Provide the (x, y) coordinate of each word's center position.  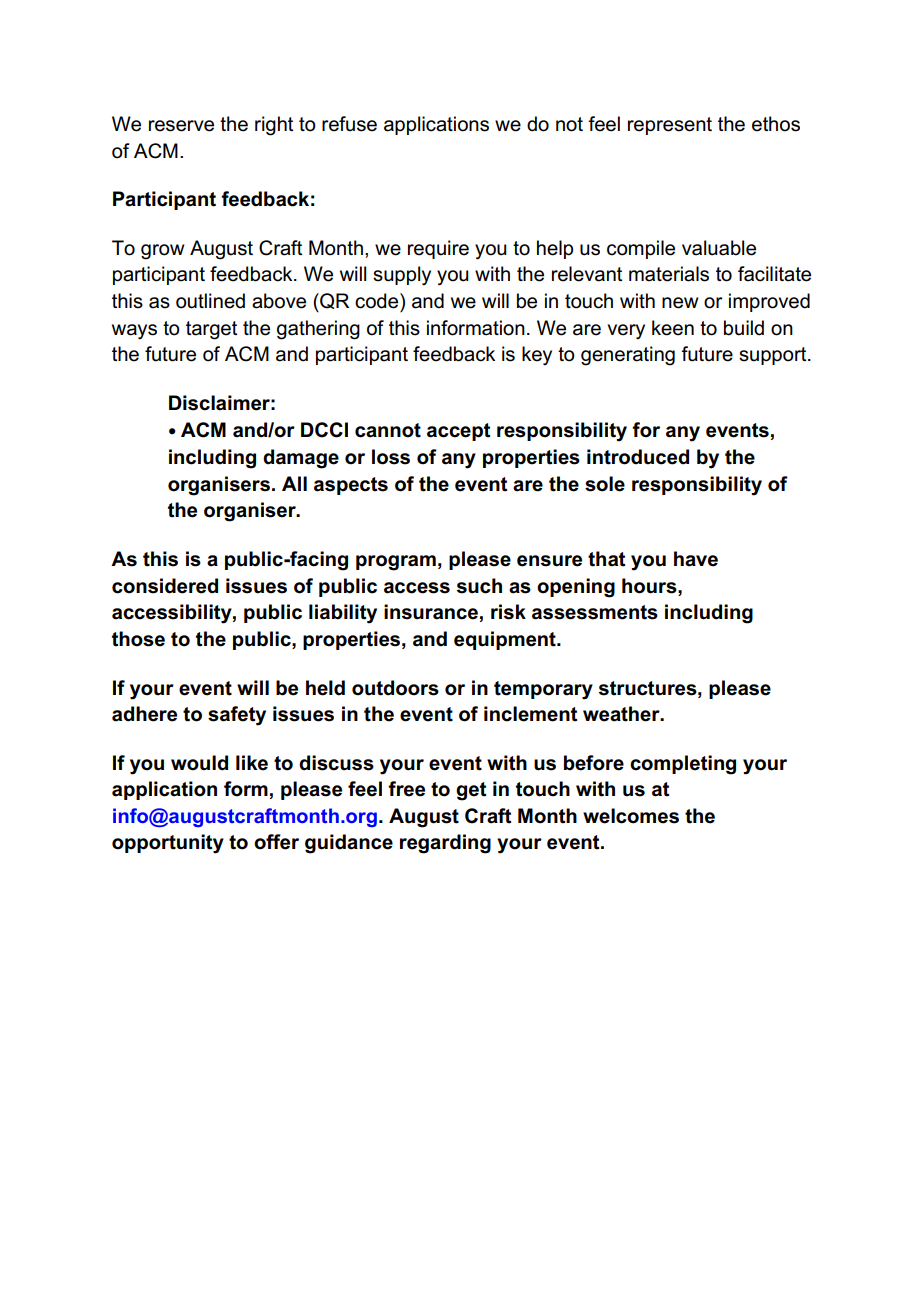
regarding (445, 844)
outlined (210, 301)
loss (391, 457)
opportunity (168, 844)
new (680, 303)
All (294, 483)
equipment (506, 640)
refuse (349, 124)
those (138, 639)
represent (670, 126)
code (378, 301)
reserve (181, 126)
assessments (595, 612)
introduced (638, 457)
